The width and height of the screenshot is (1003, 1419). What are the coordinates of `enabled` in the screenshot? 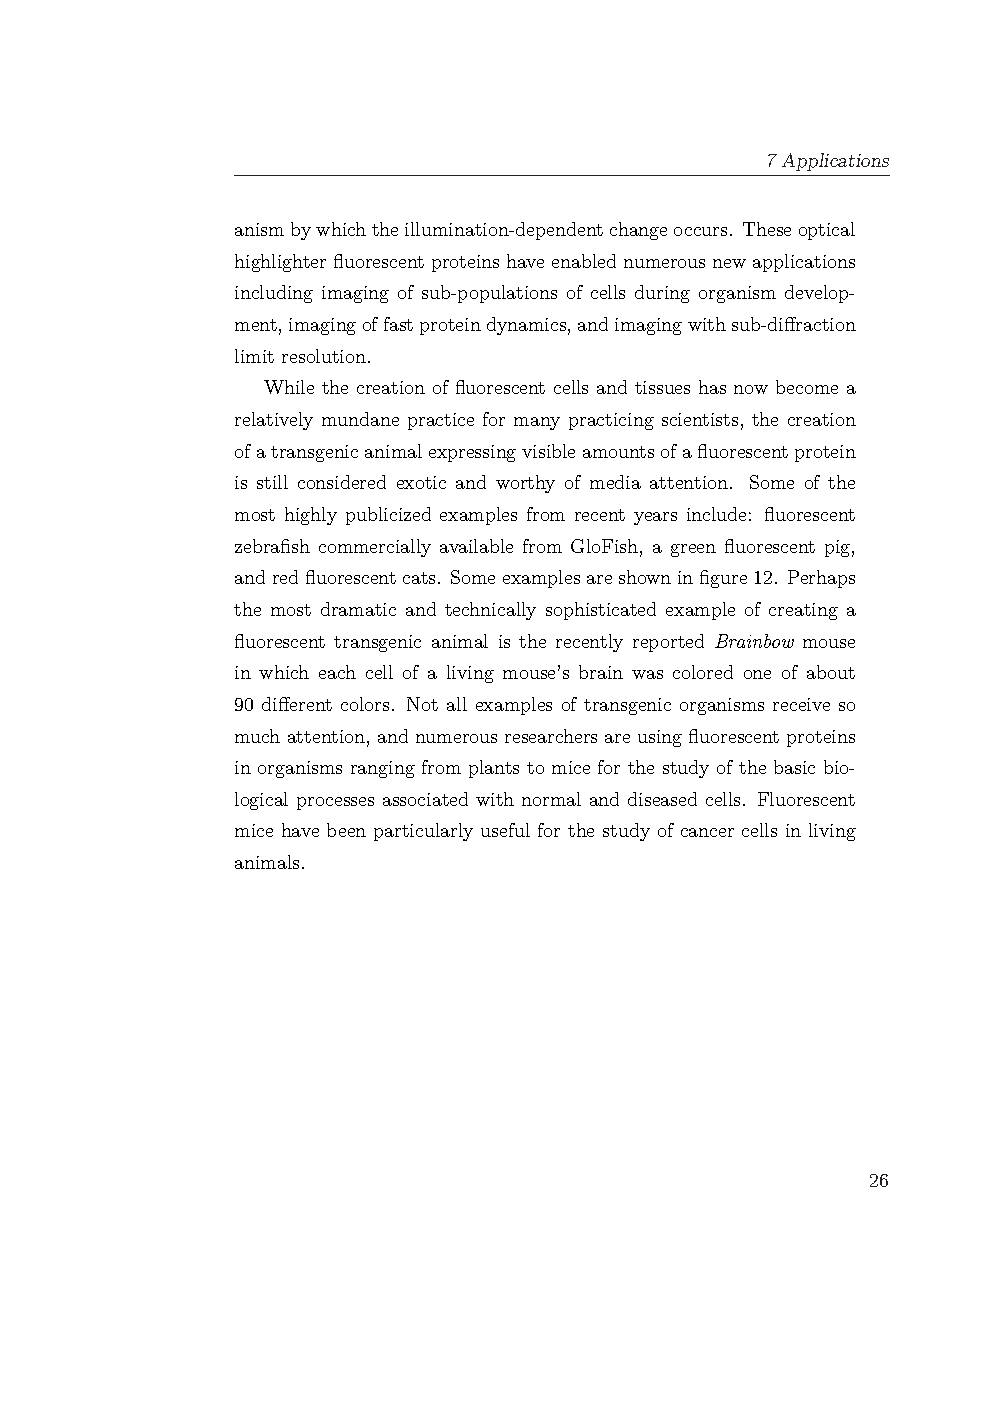 It's located at (584, 261).
